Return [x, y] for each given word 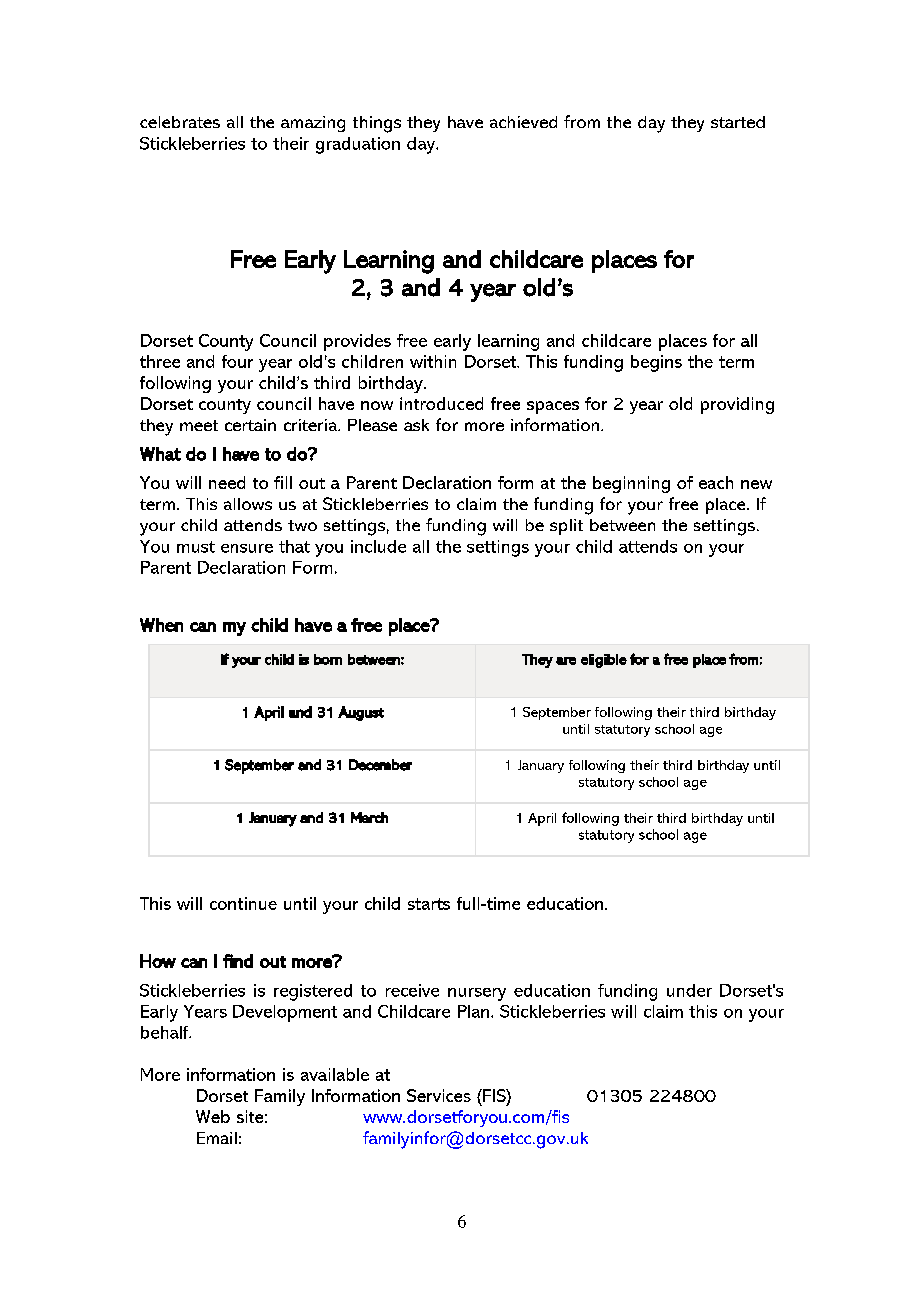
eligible [604, 661]
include [378, 546]
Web [213, 1116]
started [738, 122]
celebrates [180, 122]
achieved [523, 122]
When [161, 625]
